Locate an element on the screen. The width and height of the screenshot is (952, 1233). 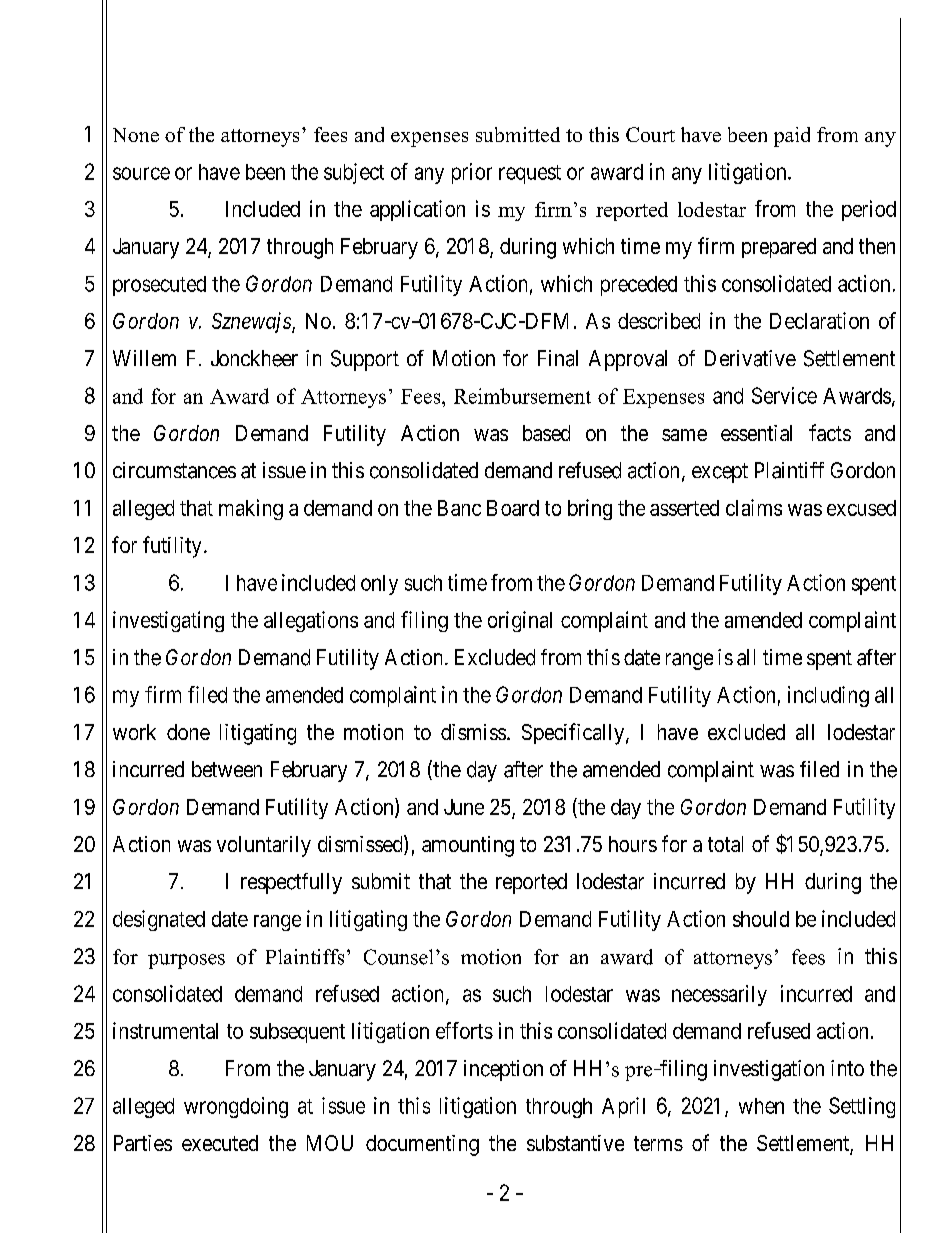
paid is located at coordinates (792, 137).
